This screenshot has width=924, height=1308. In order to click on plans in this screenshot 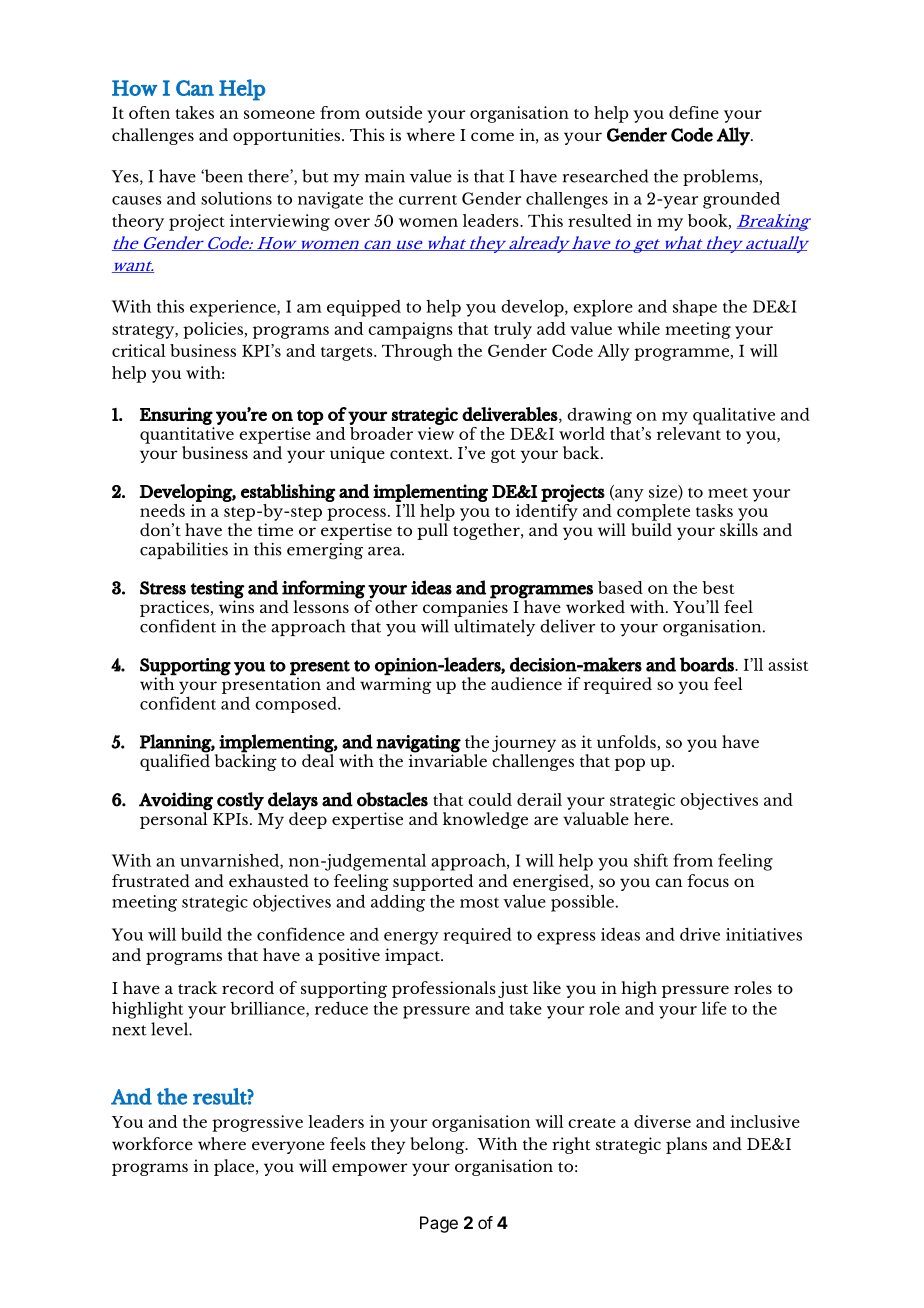, I will do `click(686, 1145)`.
